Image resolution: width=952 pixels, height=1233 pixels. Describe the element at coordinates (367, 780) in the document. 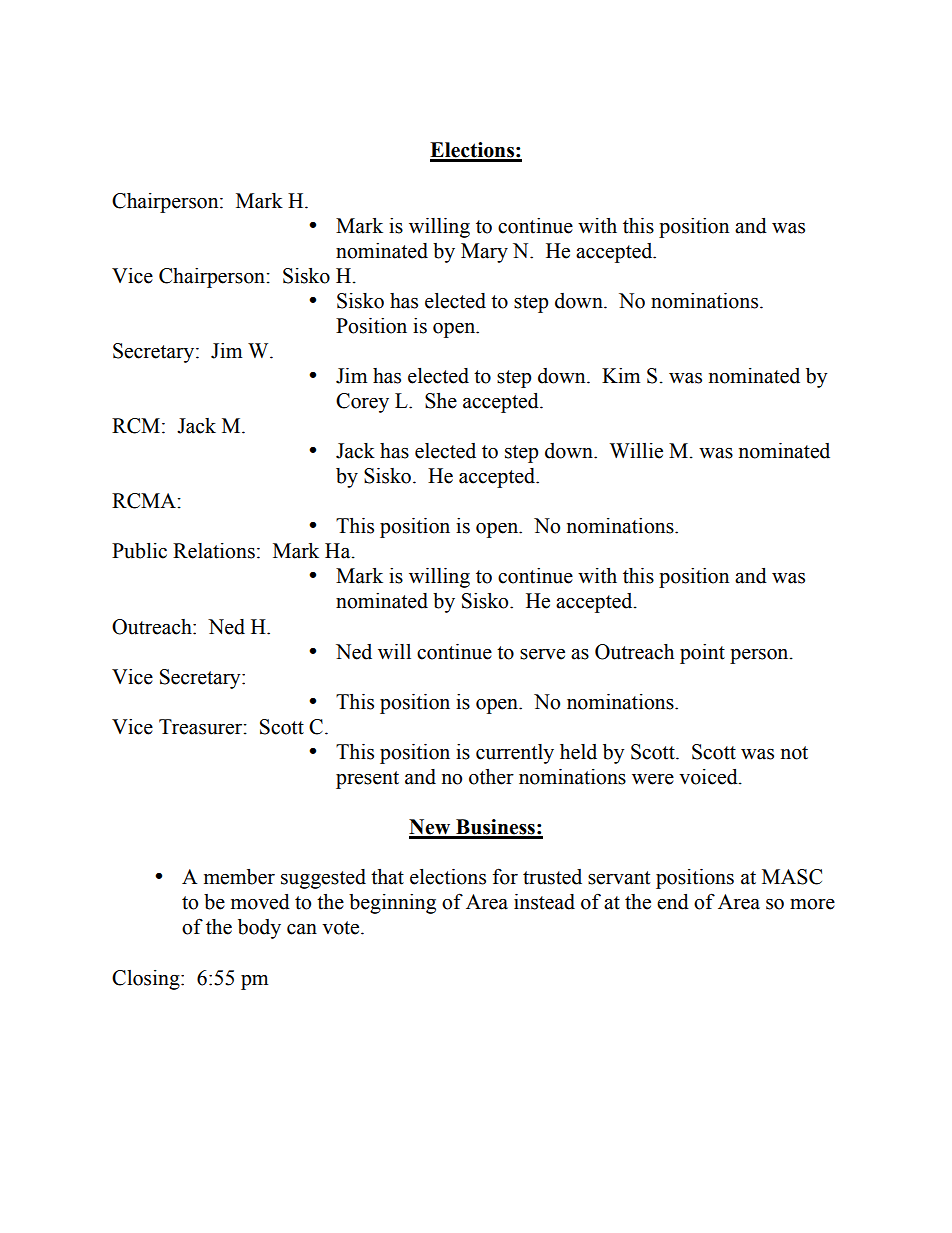

I see `present` at that location.
